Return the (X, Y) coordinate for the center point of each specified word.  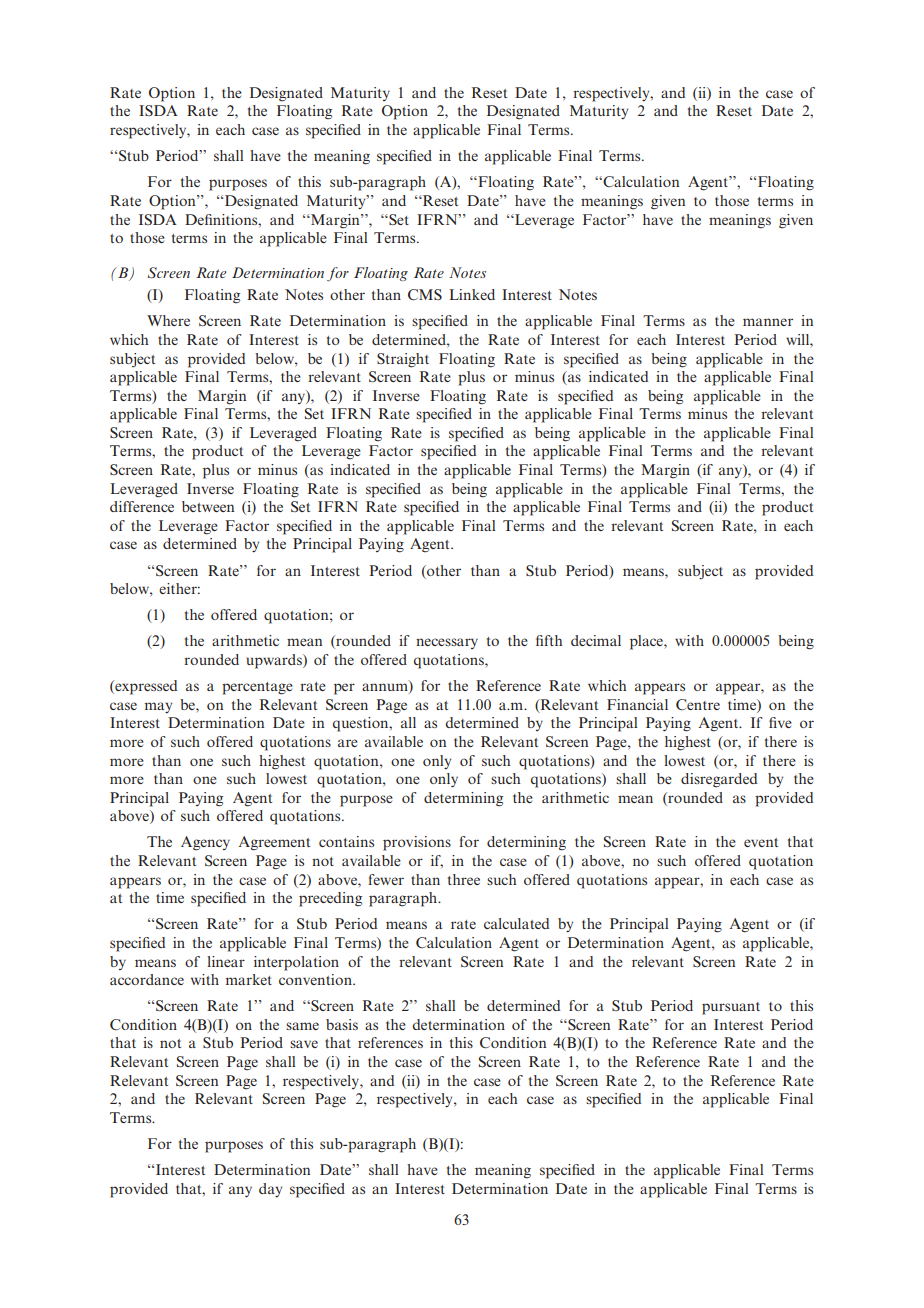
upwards (275, 661)
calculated (516, 923)
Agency (205, 843)
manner (768, 322)
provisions (417, 843)
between (208, 506)
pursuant (731, 1008)
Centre (698, 704)
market (249, 979)
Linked (472, 294)
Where (168, 320)
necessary (447, 643)
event (761, 842)
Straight (403, 360)
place (647, 642)
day (270, 1190)
